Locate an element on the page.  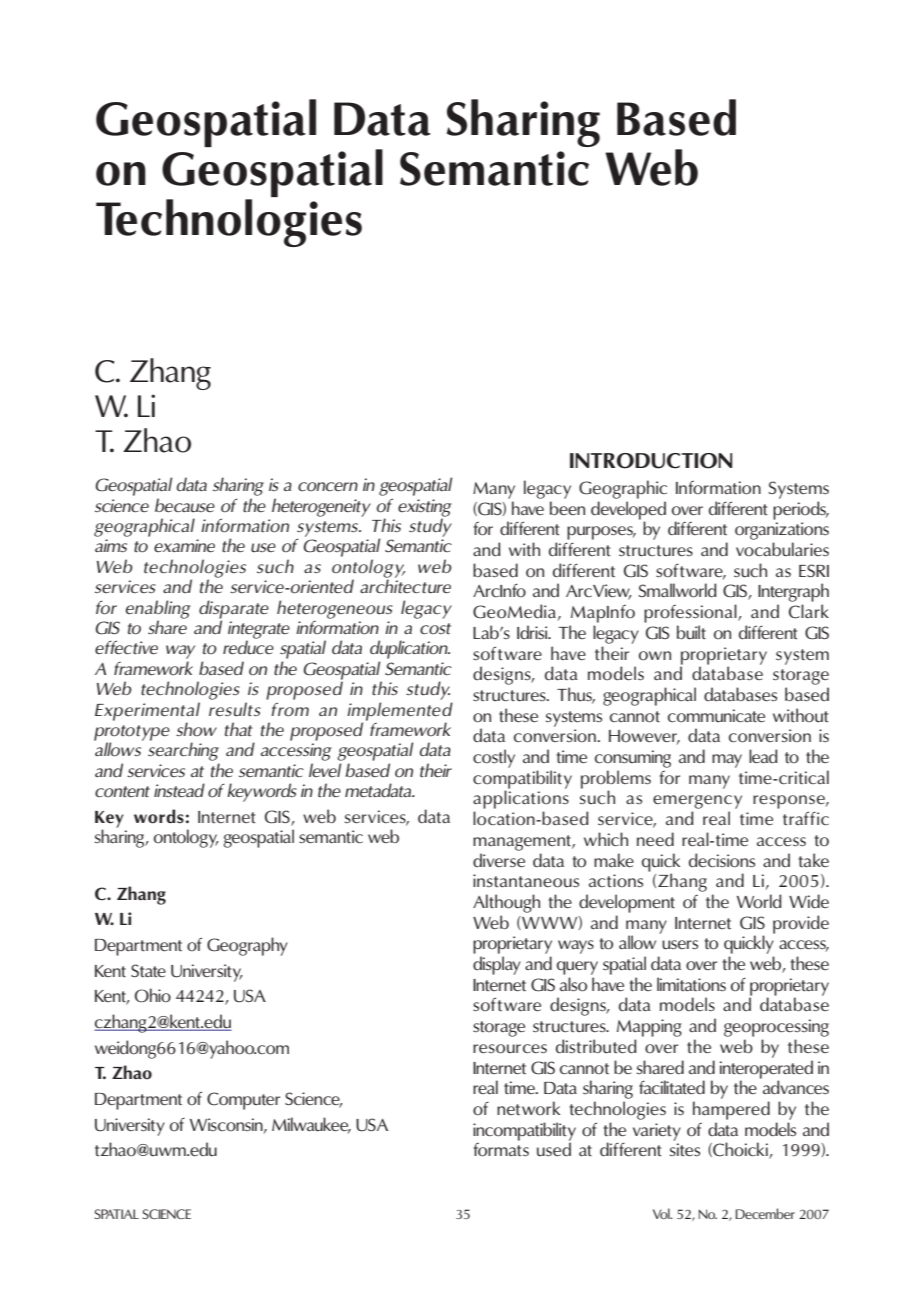
instead is located at coordinates (179, 790).
